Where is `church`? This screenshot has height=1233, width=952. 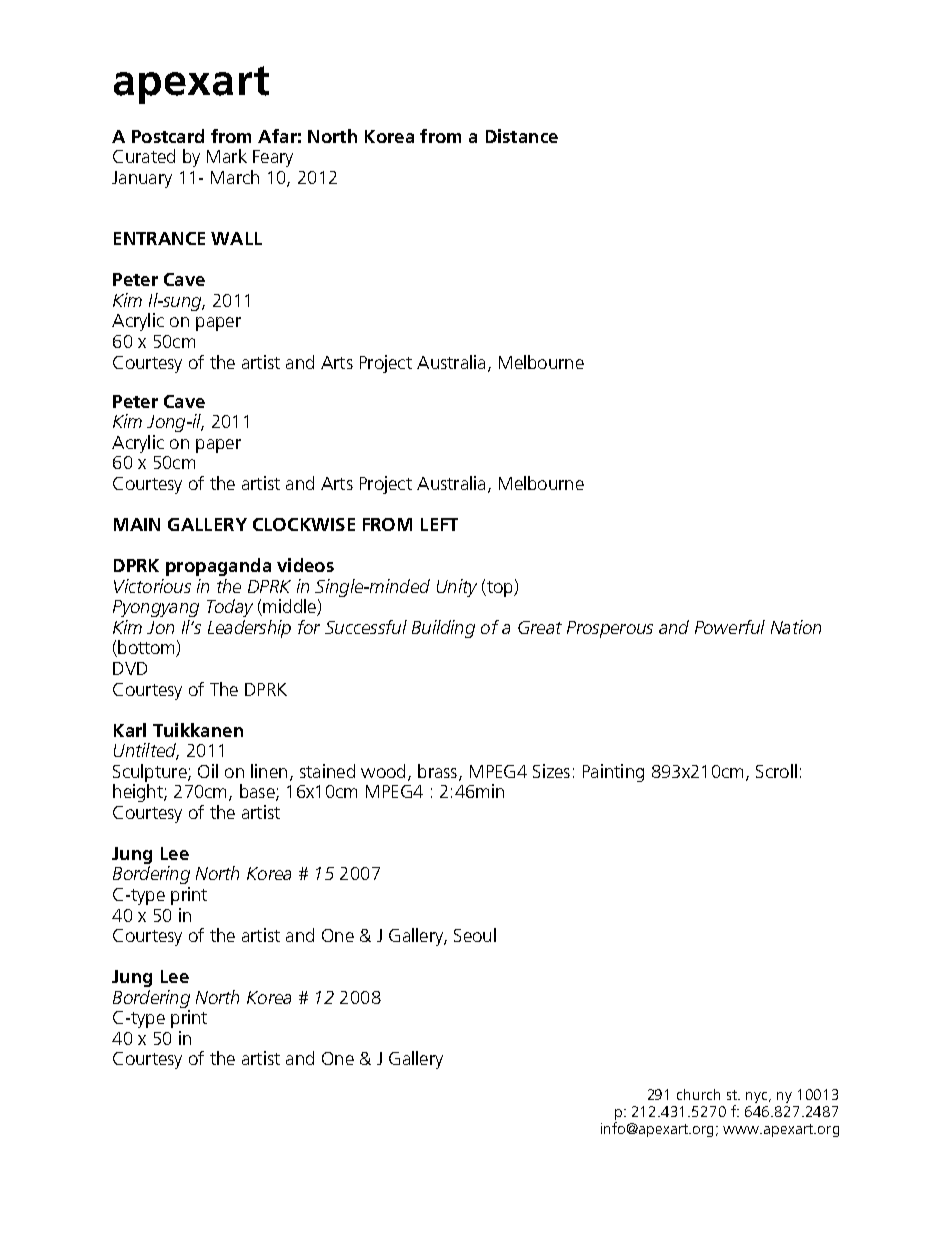 church is located at coordinates (698, 1094).
